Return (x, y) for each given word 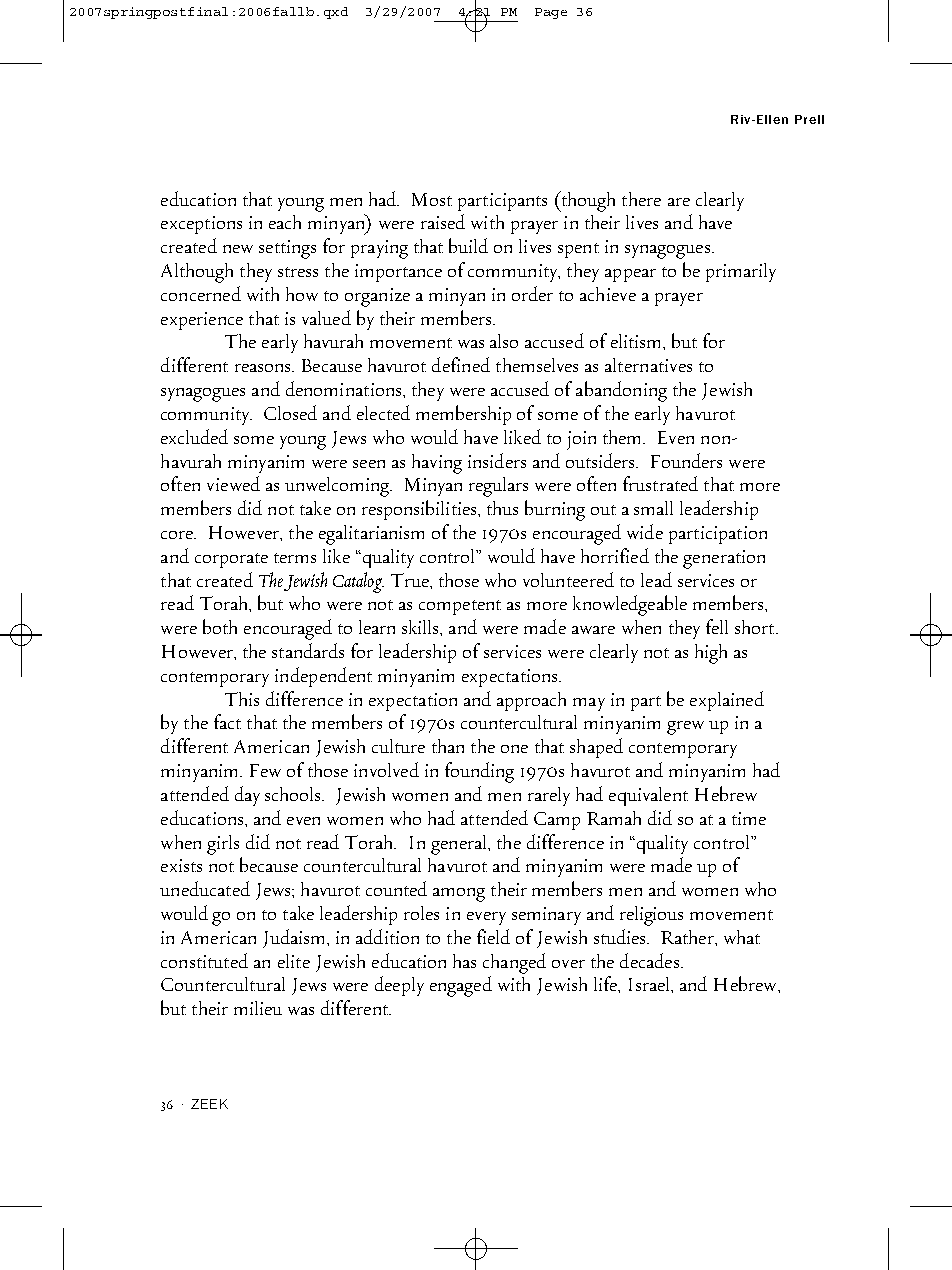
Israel (650, 984)
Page (551, 13)
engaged (461, 986)
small (653, 508)
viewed (233, 483)
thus (502, 508)
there (641, 199)
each (285, 222)
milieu (258, 1008)
